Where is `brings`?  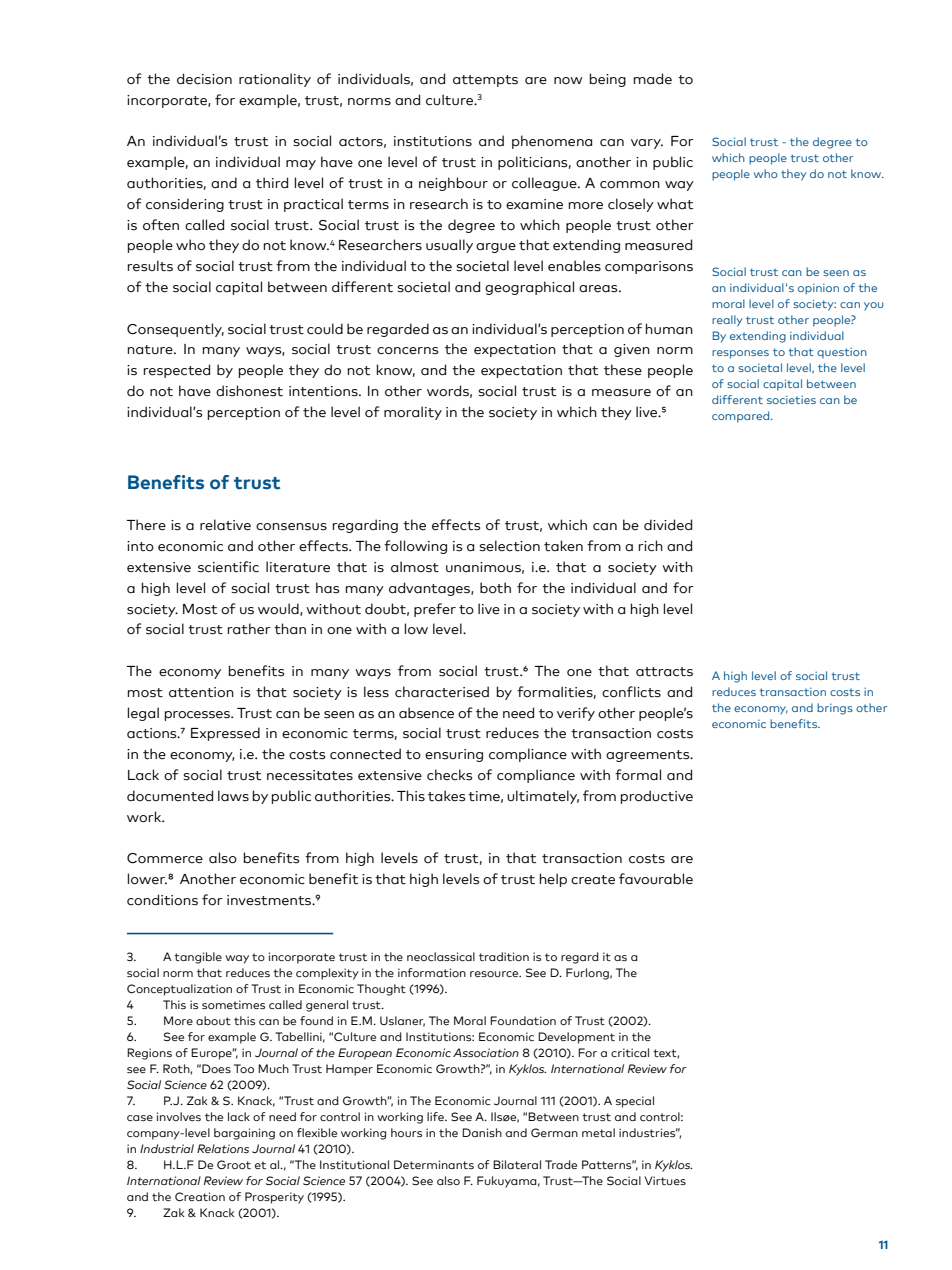 brings is located at coordinates (835, 709).
